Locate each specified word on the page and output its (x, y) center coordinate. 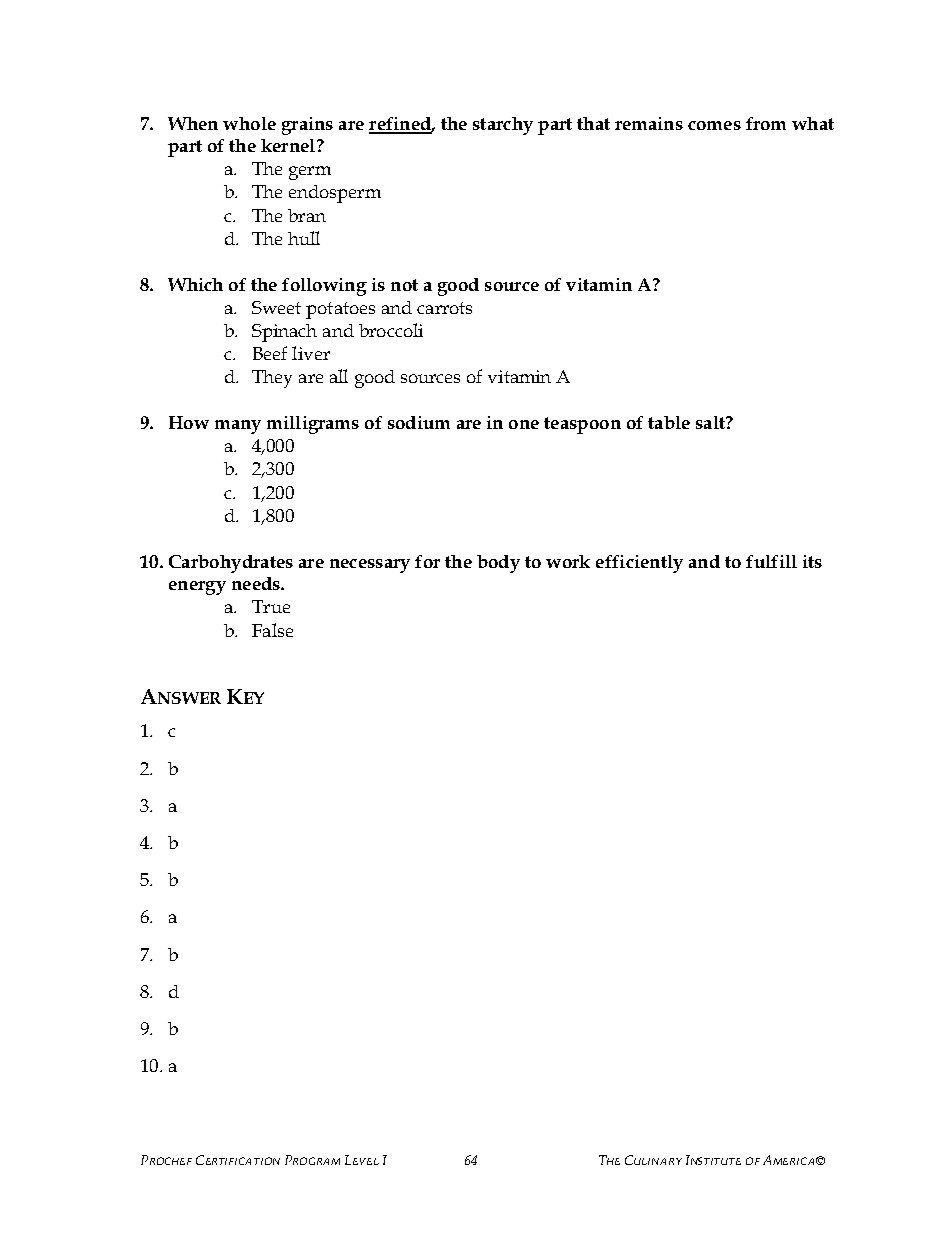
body (498, 564)
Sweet (276, 307)
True (271, 606)
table (669, 422)
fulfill (771, 561)
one (524, 424)
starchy (503, 126)
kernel (289, 145)
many (238, 427)
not (404, 285)
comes (714, 125)
